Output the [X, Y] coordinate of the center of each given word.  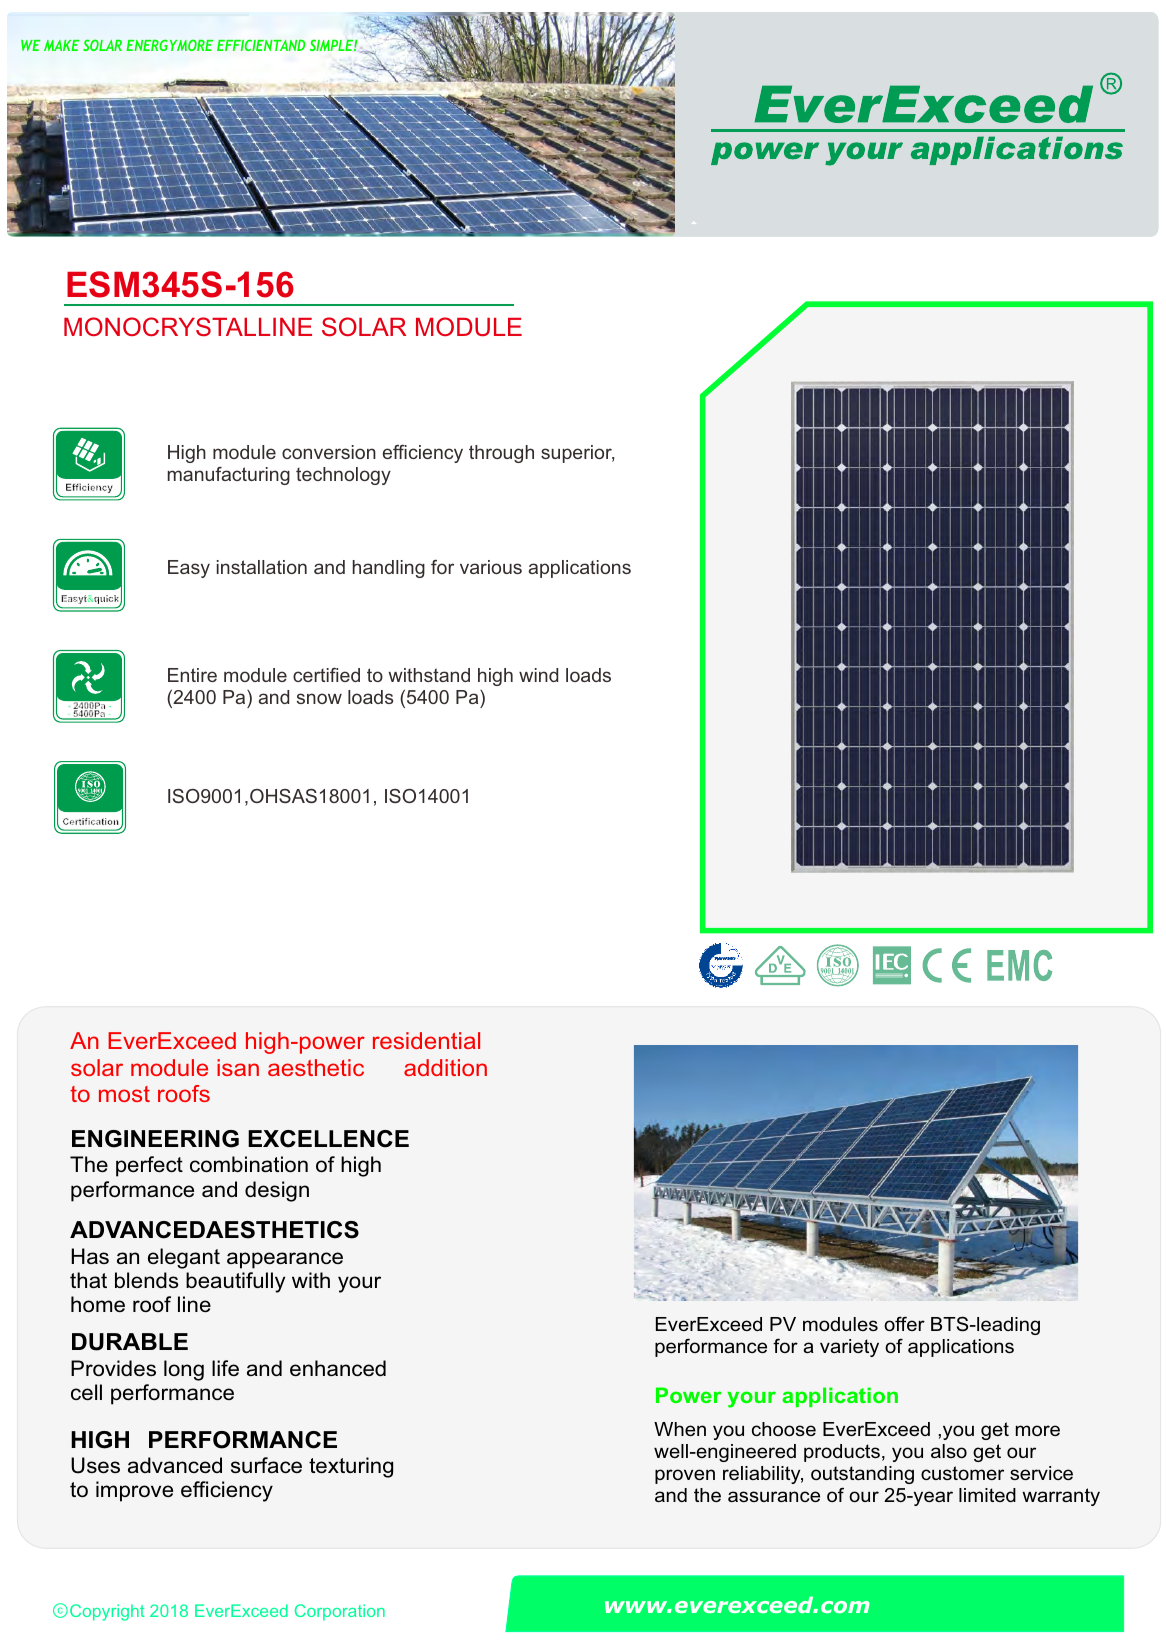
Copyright [107, 1612]
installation [262, 567]
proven [685, 1476]
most [124, 1094]
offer [904, 1323]
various [491, 567]
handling [389, 569]
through [501, 454]
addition [445, 1067]
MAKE [61, 45]
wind [538, 675]
